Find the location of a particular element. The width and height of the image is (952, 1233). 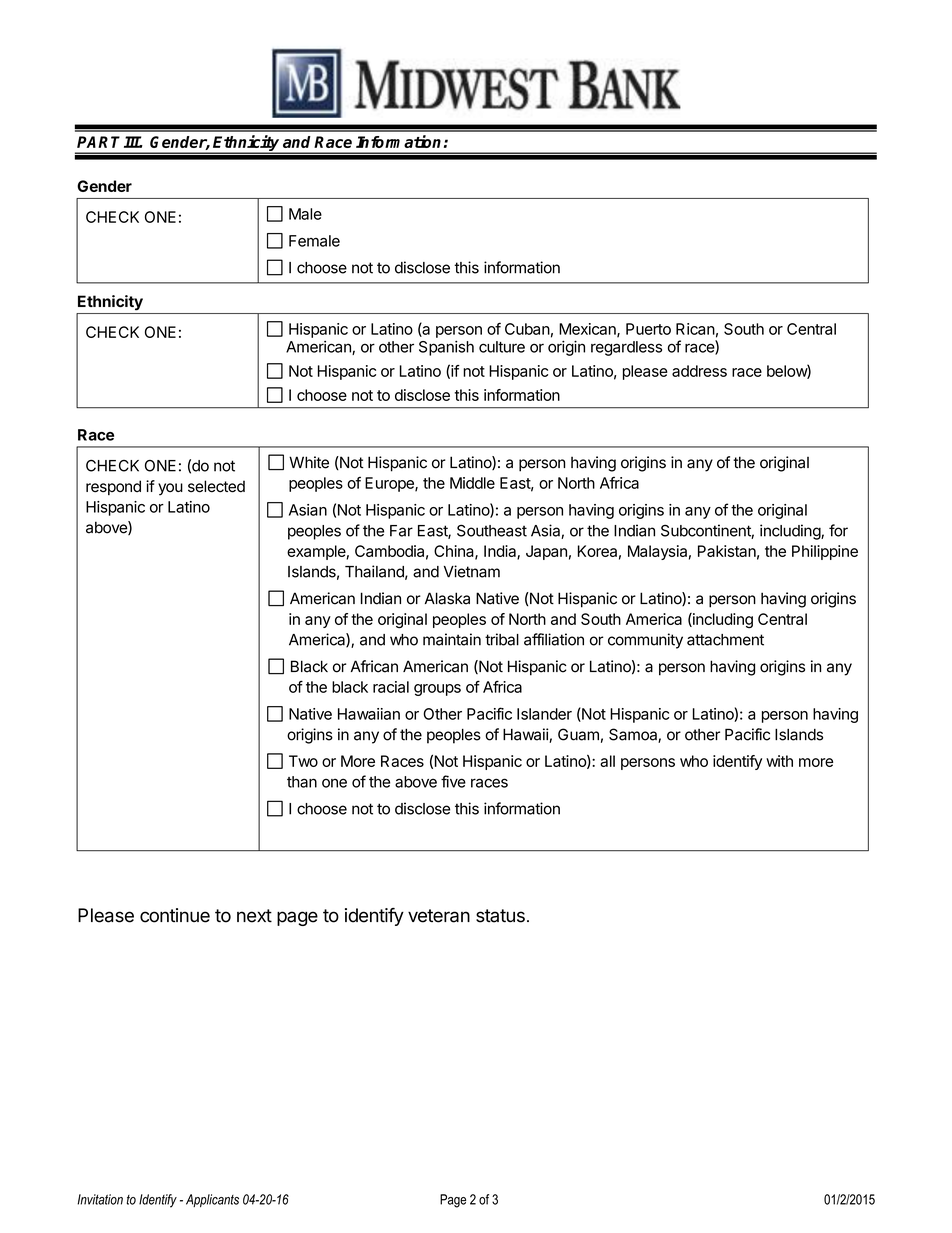

attachment is located at coordinates (725, 640).
